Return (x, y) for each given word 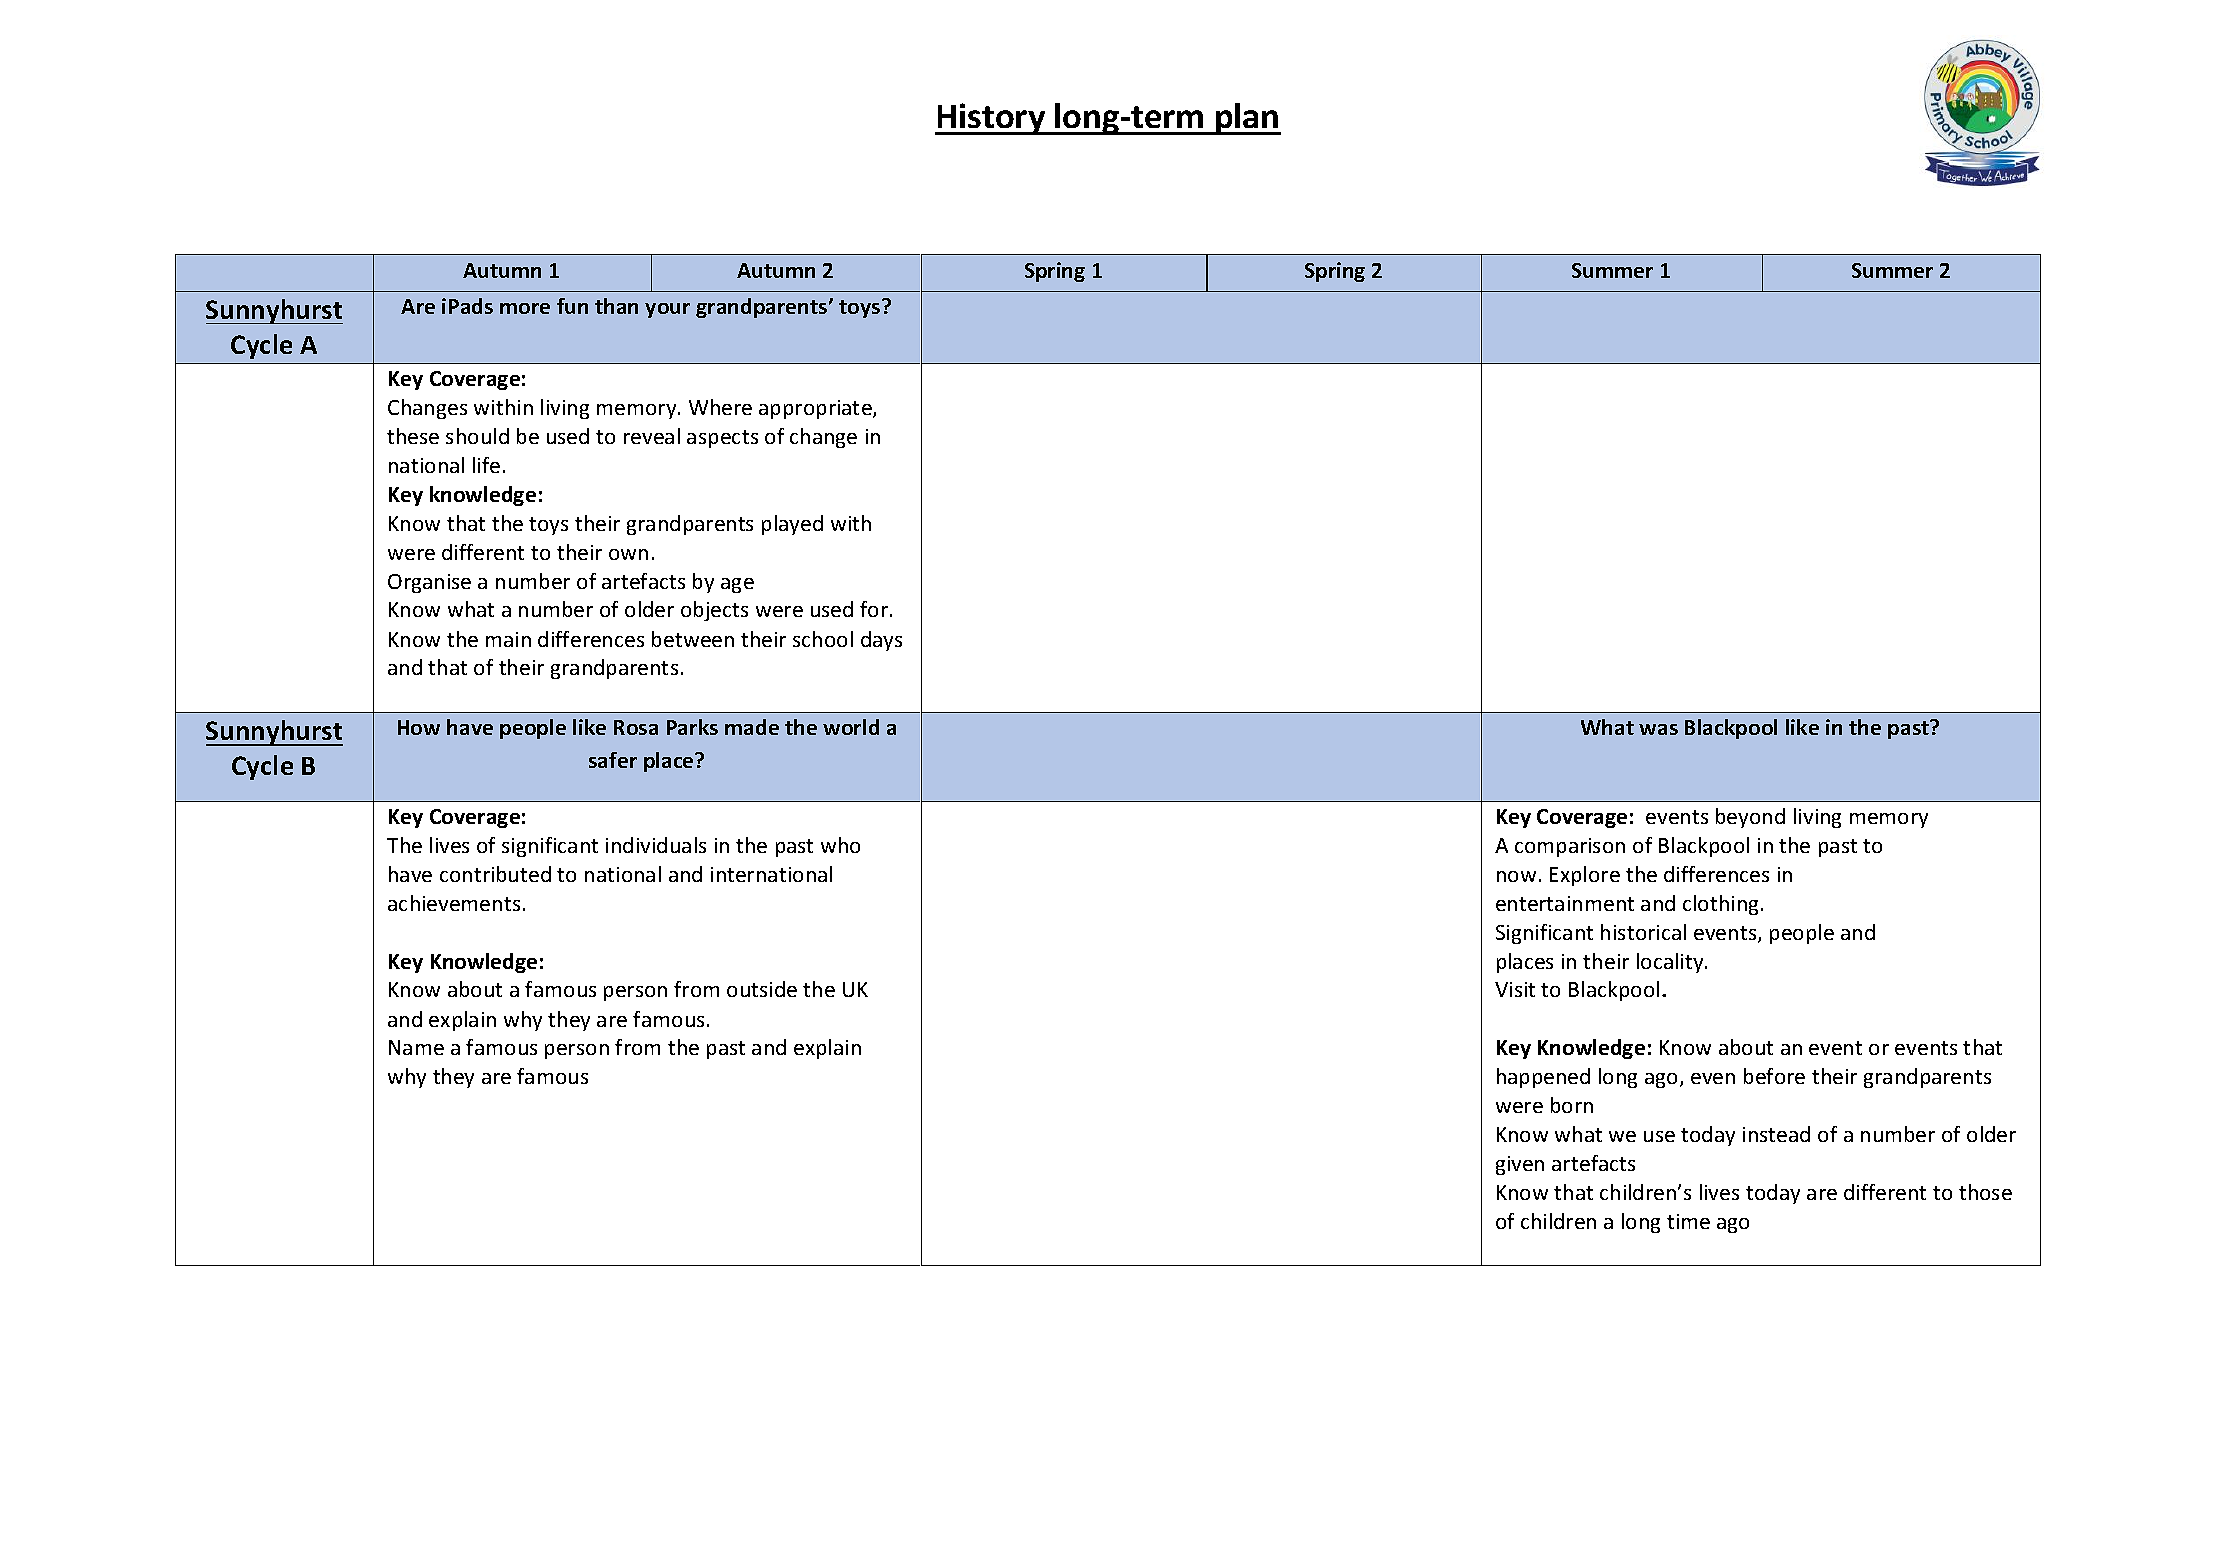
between (693, 639)
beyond (1750, 818)
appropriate (816, 409)
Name (416, 1047)
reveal (652, 436)
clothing (1720, 905)
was (1658, 729)
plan (1247, 119)
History (991, 119)
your (667, 310)
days (881, 641)
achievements (454, 903)
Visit (1515, 989)
